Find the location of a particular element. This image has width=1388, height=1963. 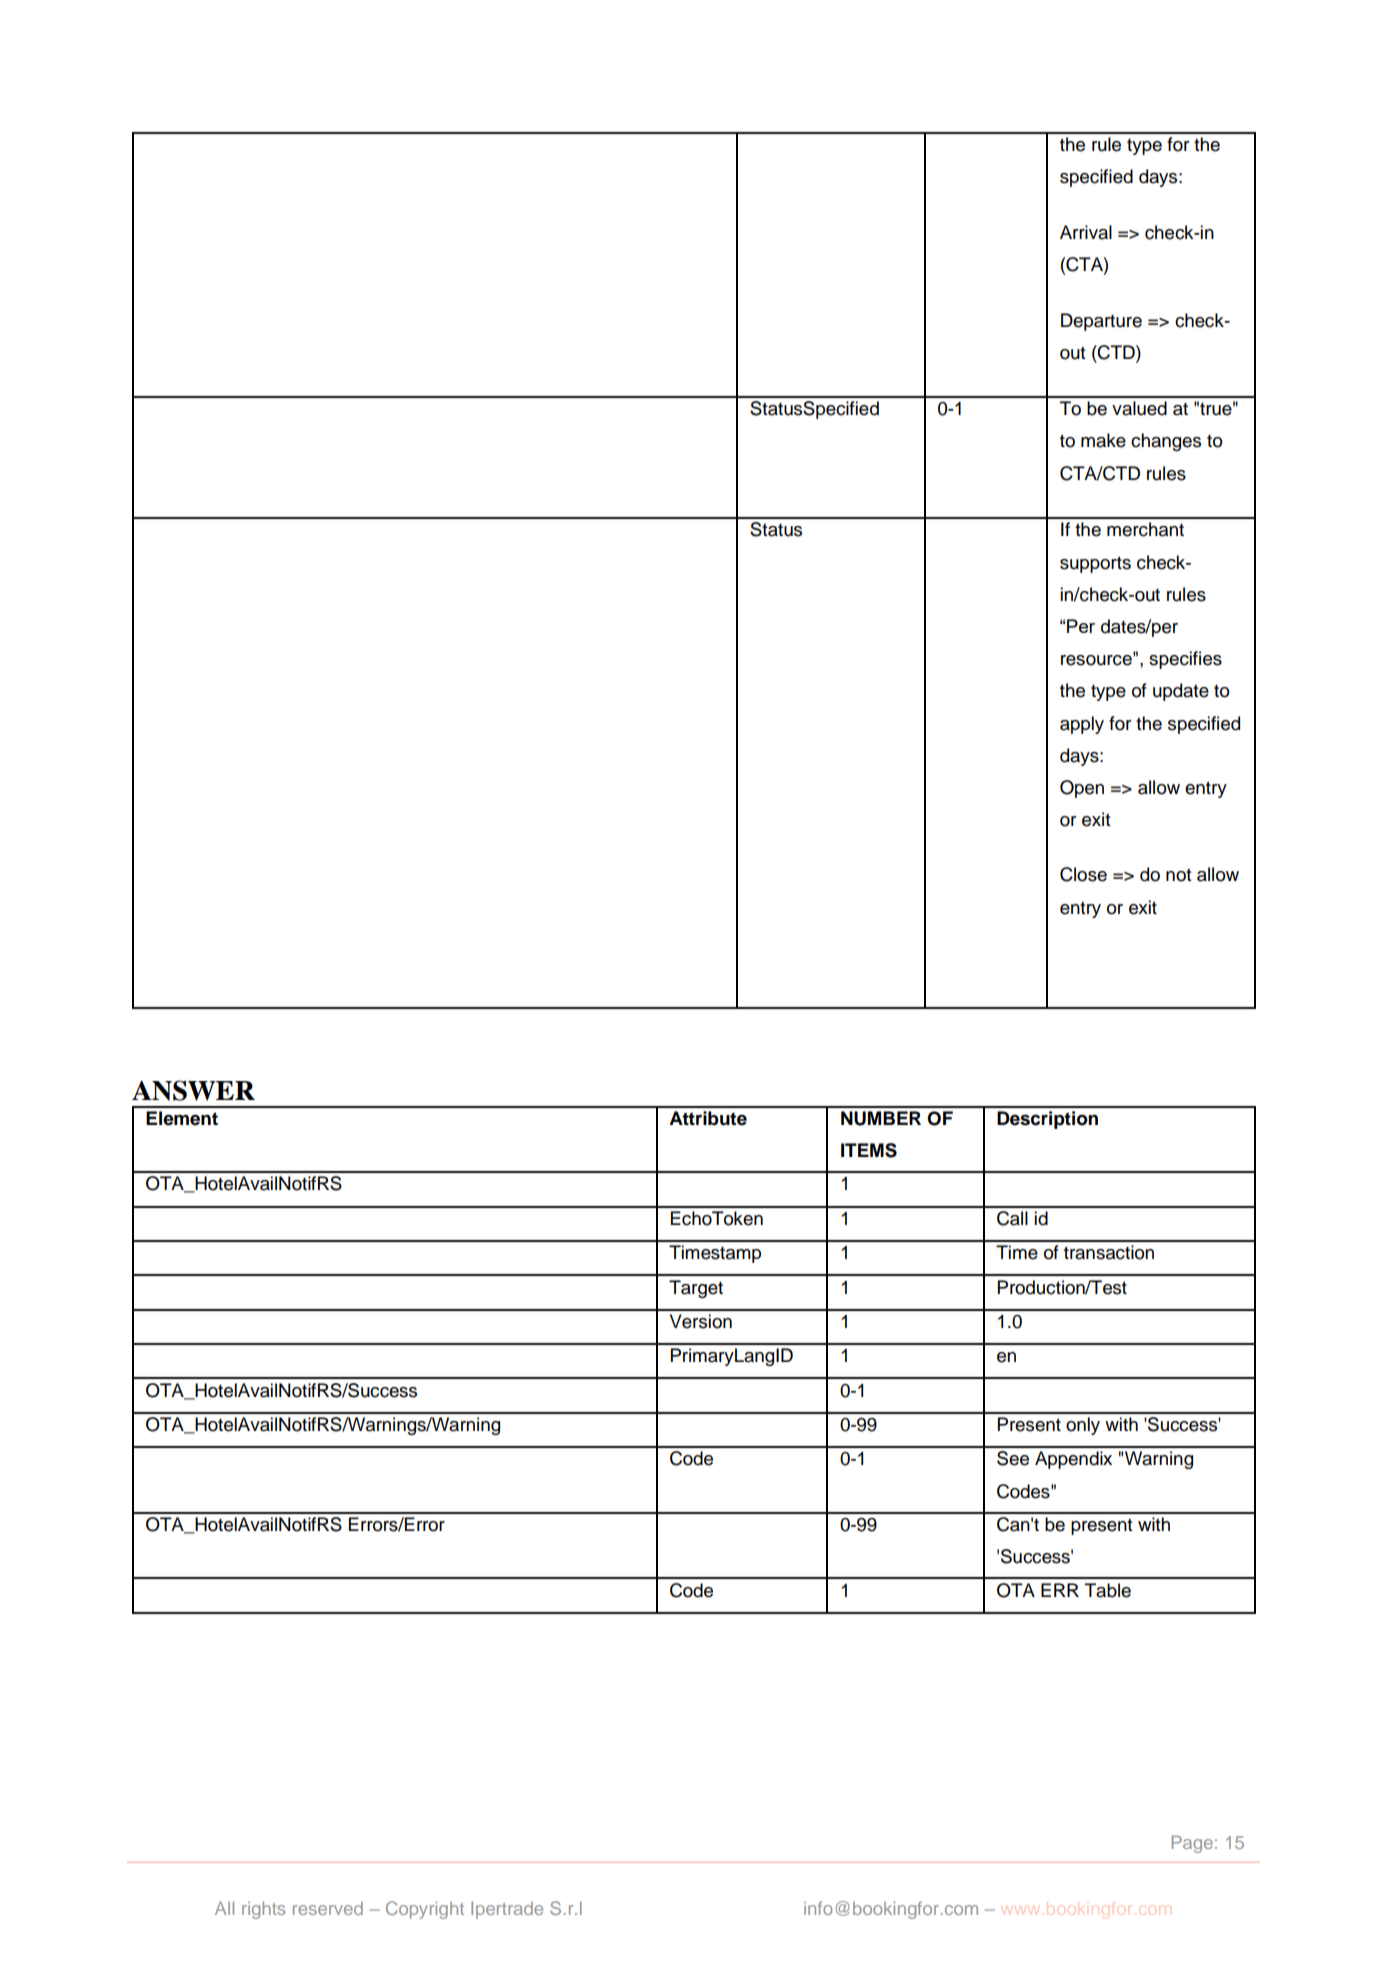

Arrival is located at coordinates (1086, 232).
